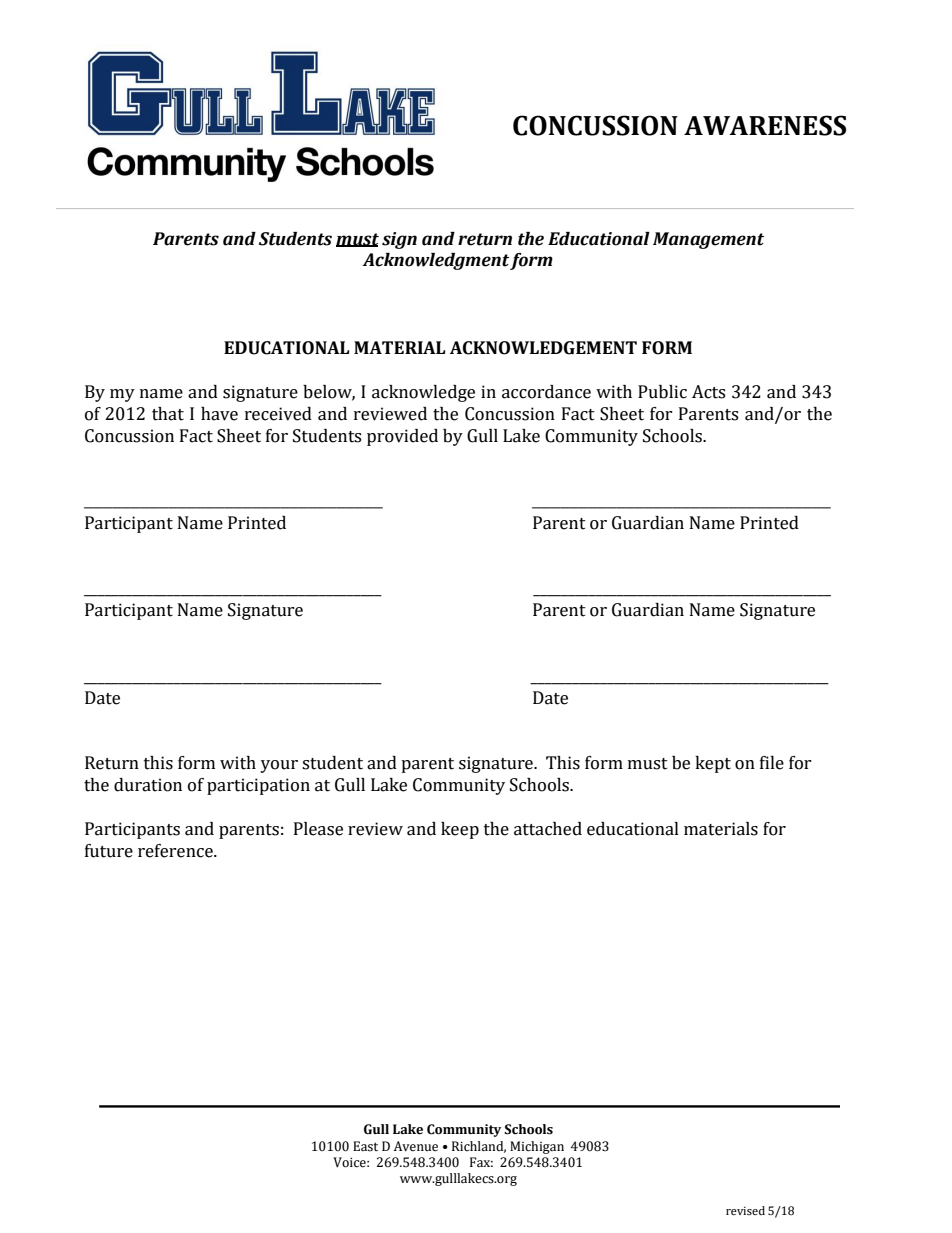 This page has height=1233, width=952. What do you see at coordinates (416, 1146) in the page?
I see `Avenue` at bounding box center [416, 1146].
